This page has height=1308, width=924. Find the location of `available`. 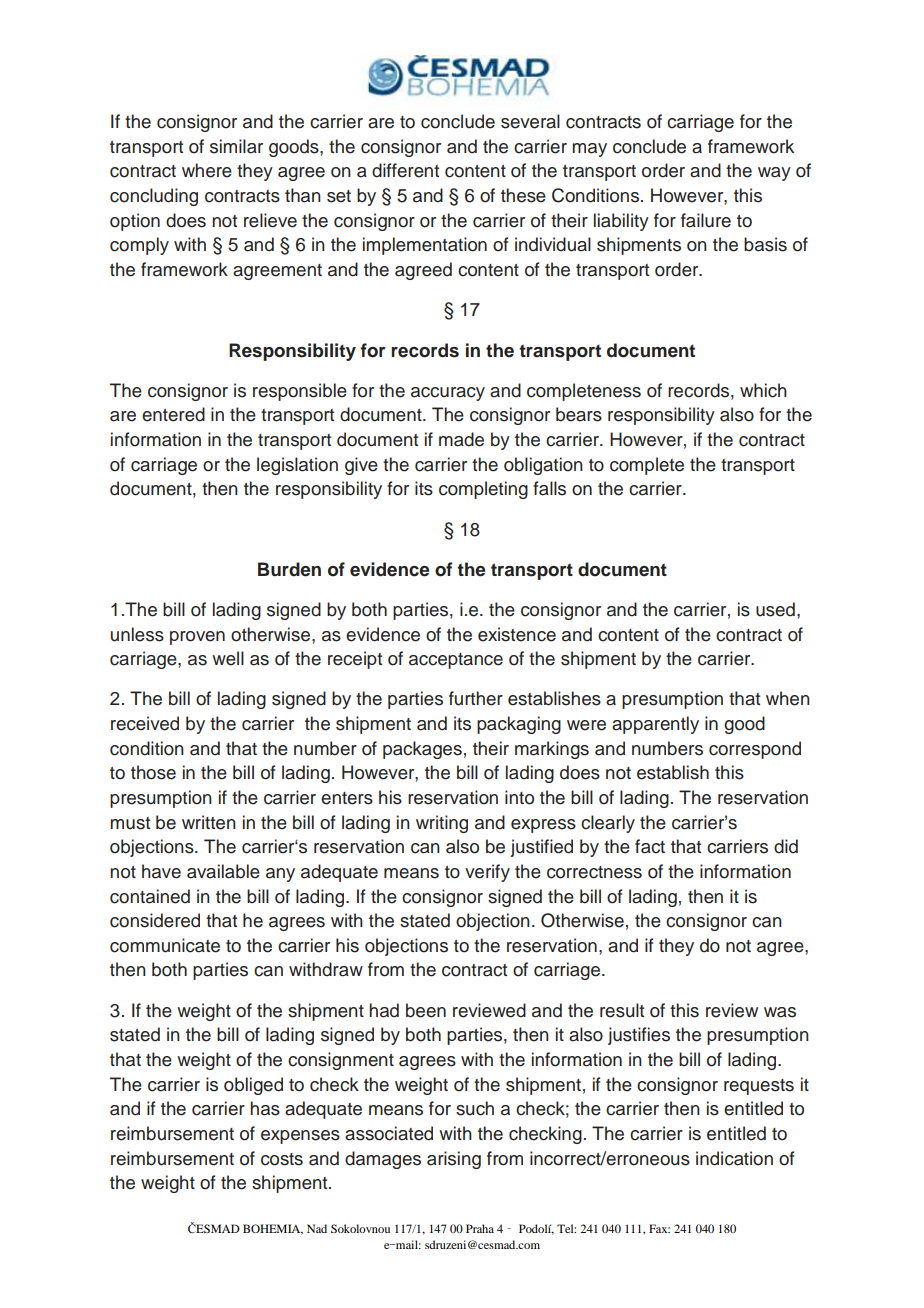

available is located at coordinates (223, 871).
